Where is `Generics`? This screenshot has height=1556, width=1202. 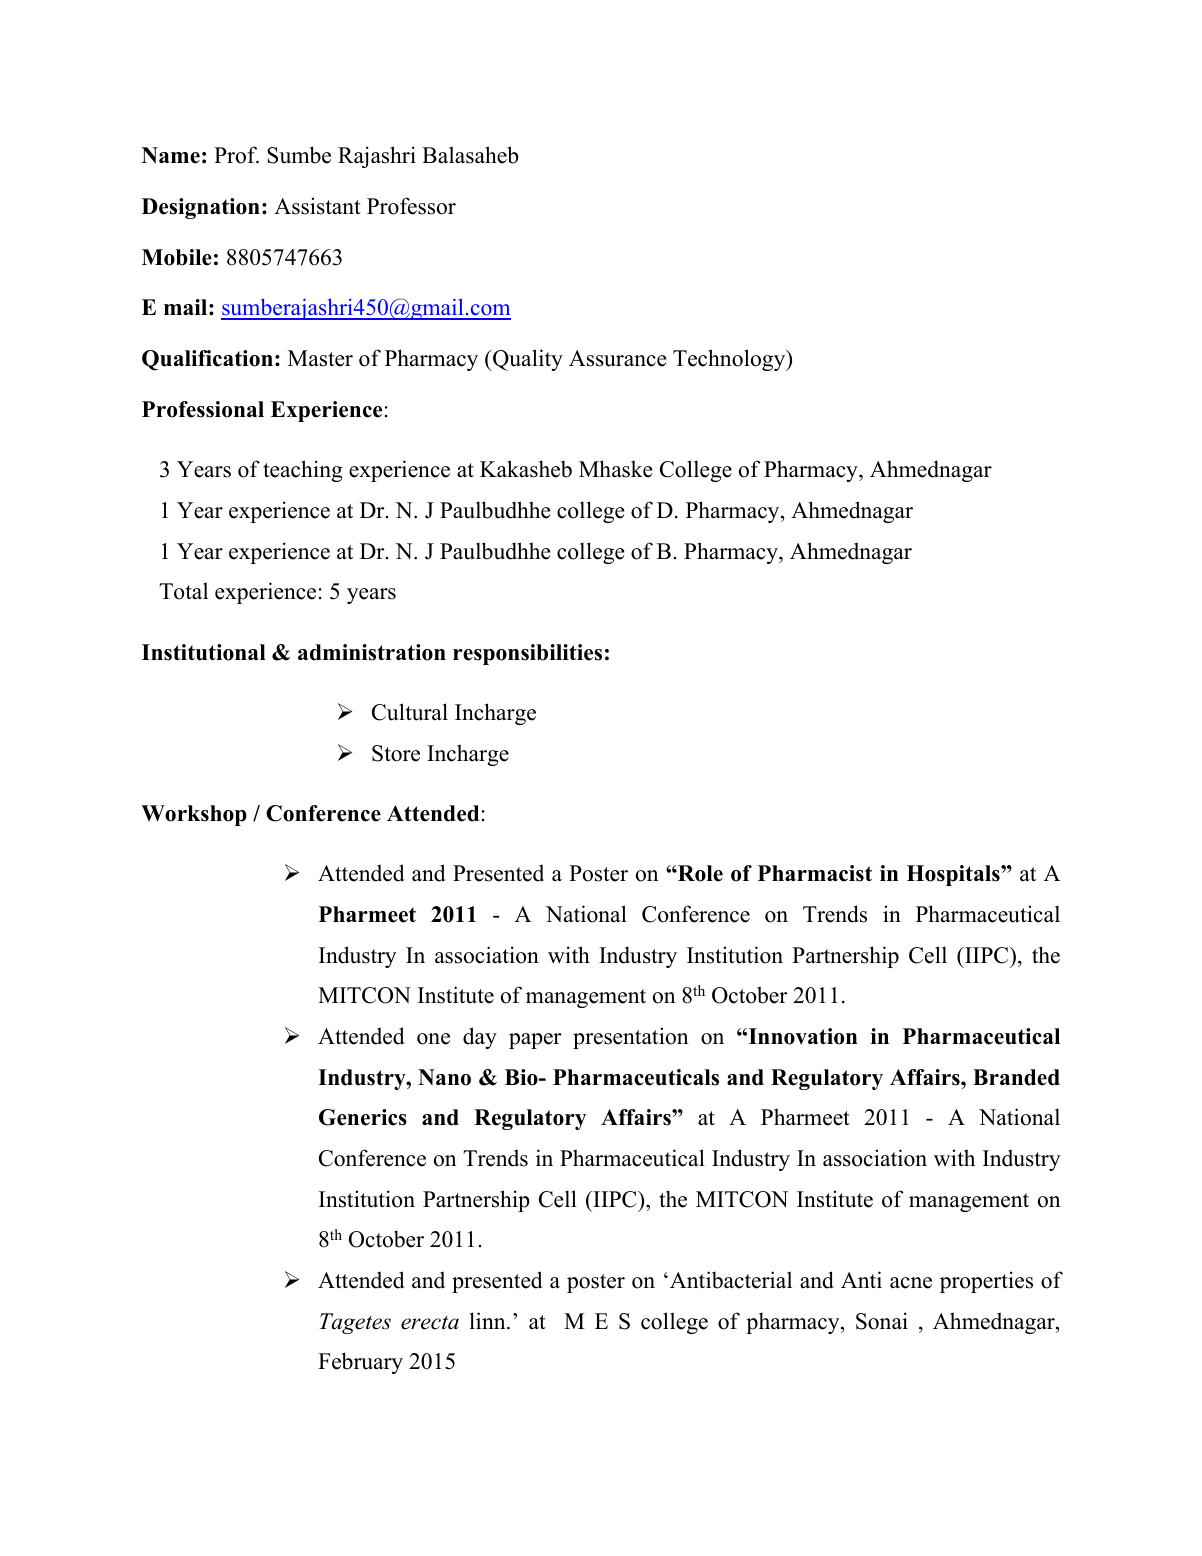
Generics is located at coordinates (363, 1117).
